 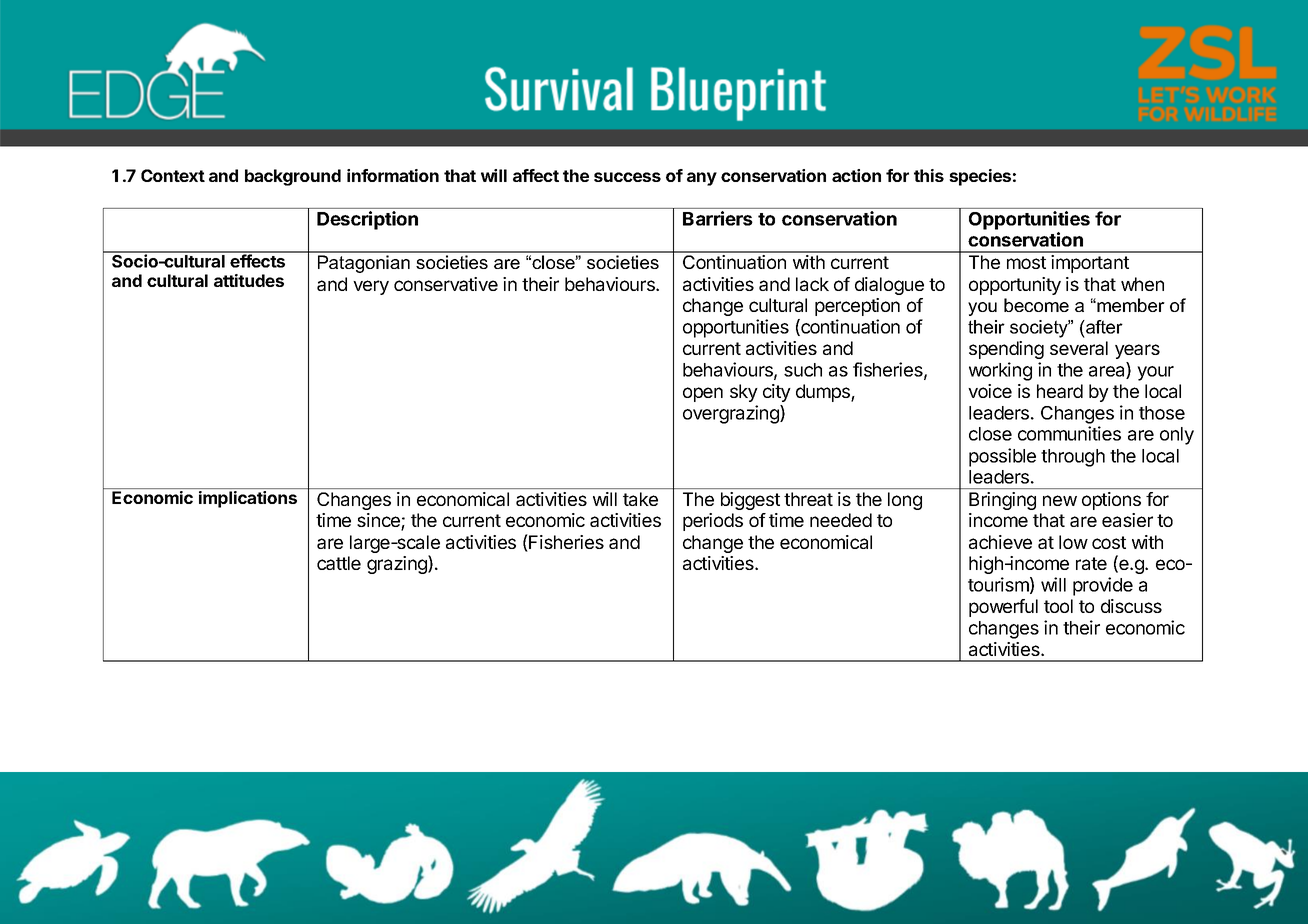 I want to click on cattle, so click(x=339, y=563).
